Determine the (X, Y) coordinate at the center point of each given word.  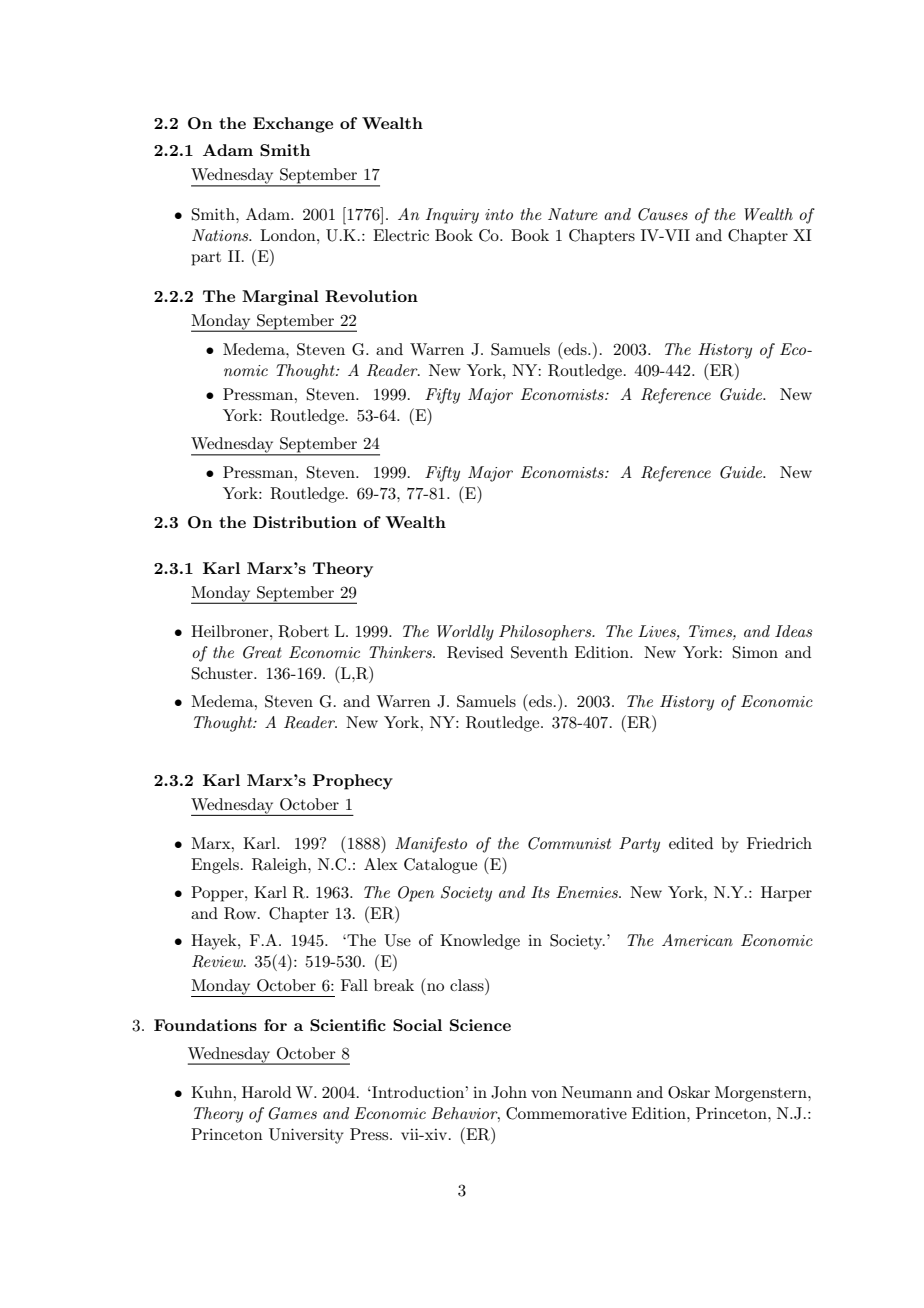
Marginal (280, 298)
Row (241, 913)
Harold (266, 1092)
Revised (475, 652)
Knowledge (480, 942)
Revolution (371, 296)
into (499, 214)
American (697, 940)
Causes (663, 214)
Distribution (305, 522)
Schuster (223, 673)
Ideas (793, 631)
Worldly (465, 633)
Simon (755, 652)
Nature (572, 214)
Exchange (293, 125)
